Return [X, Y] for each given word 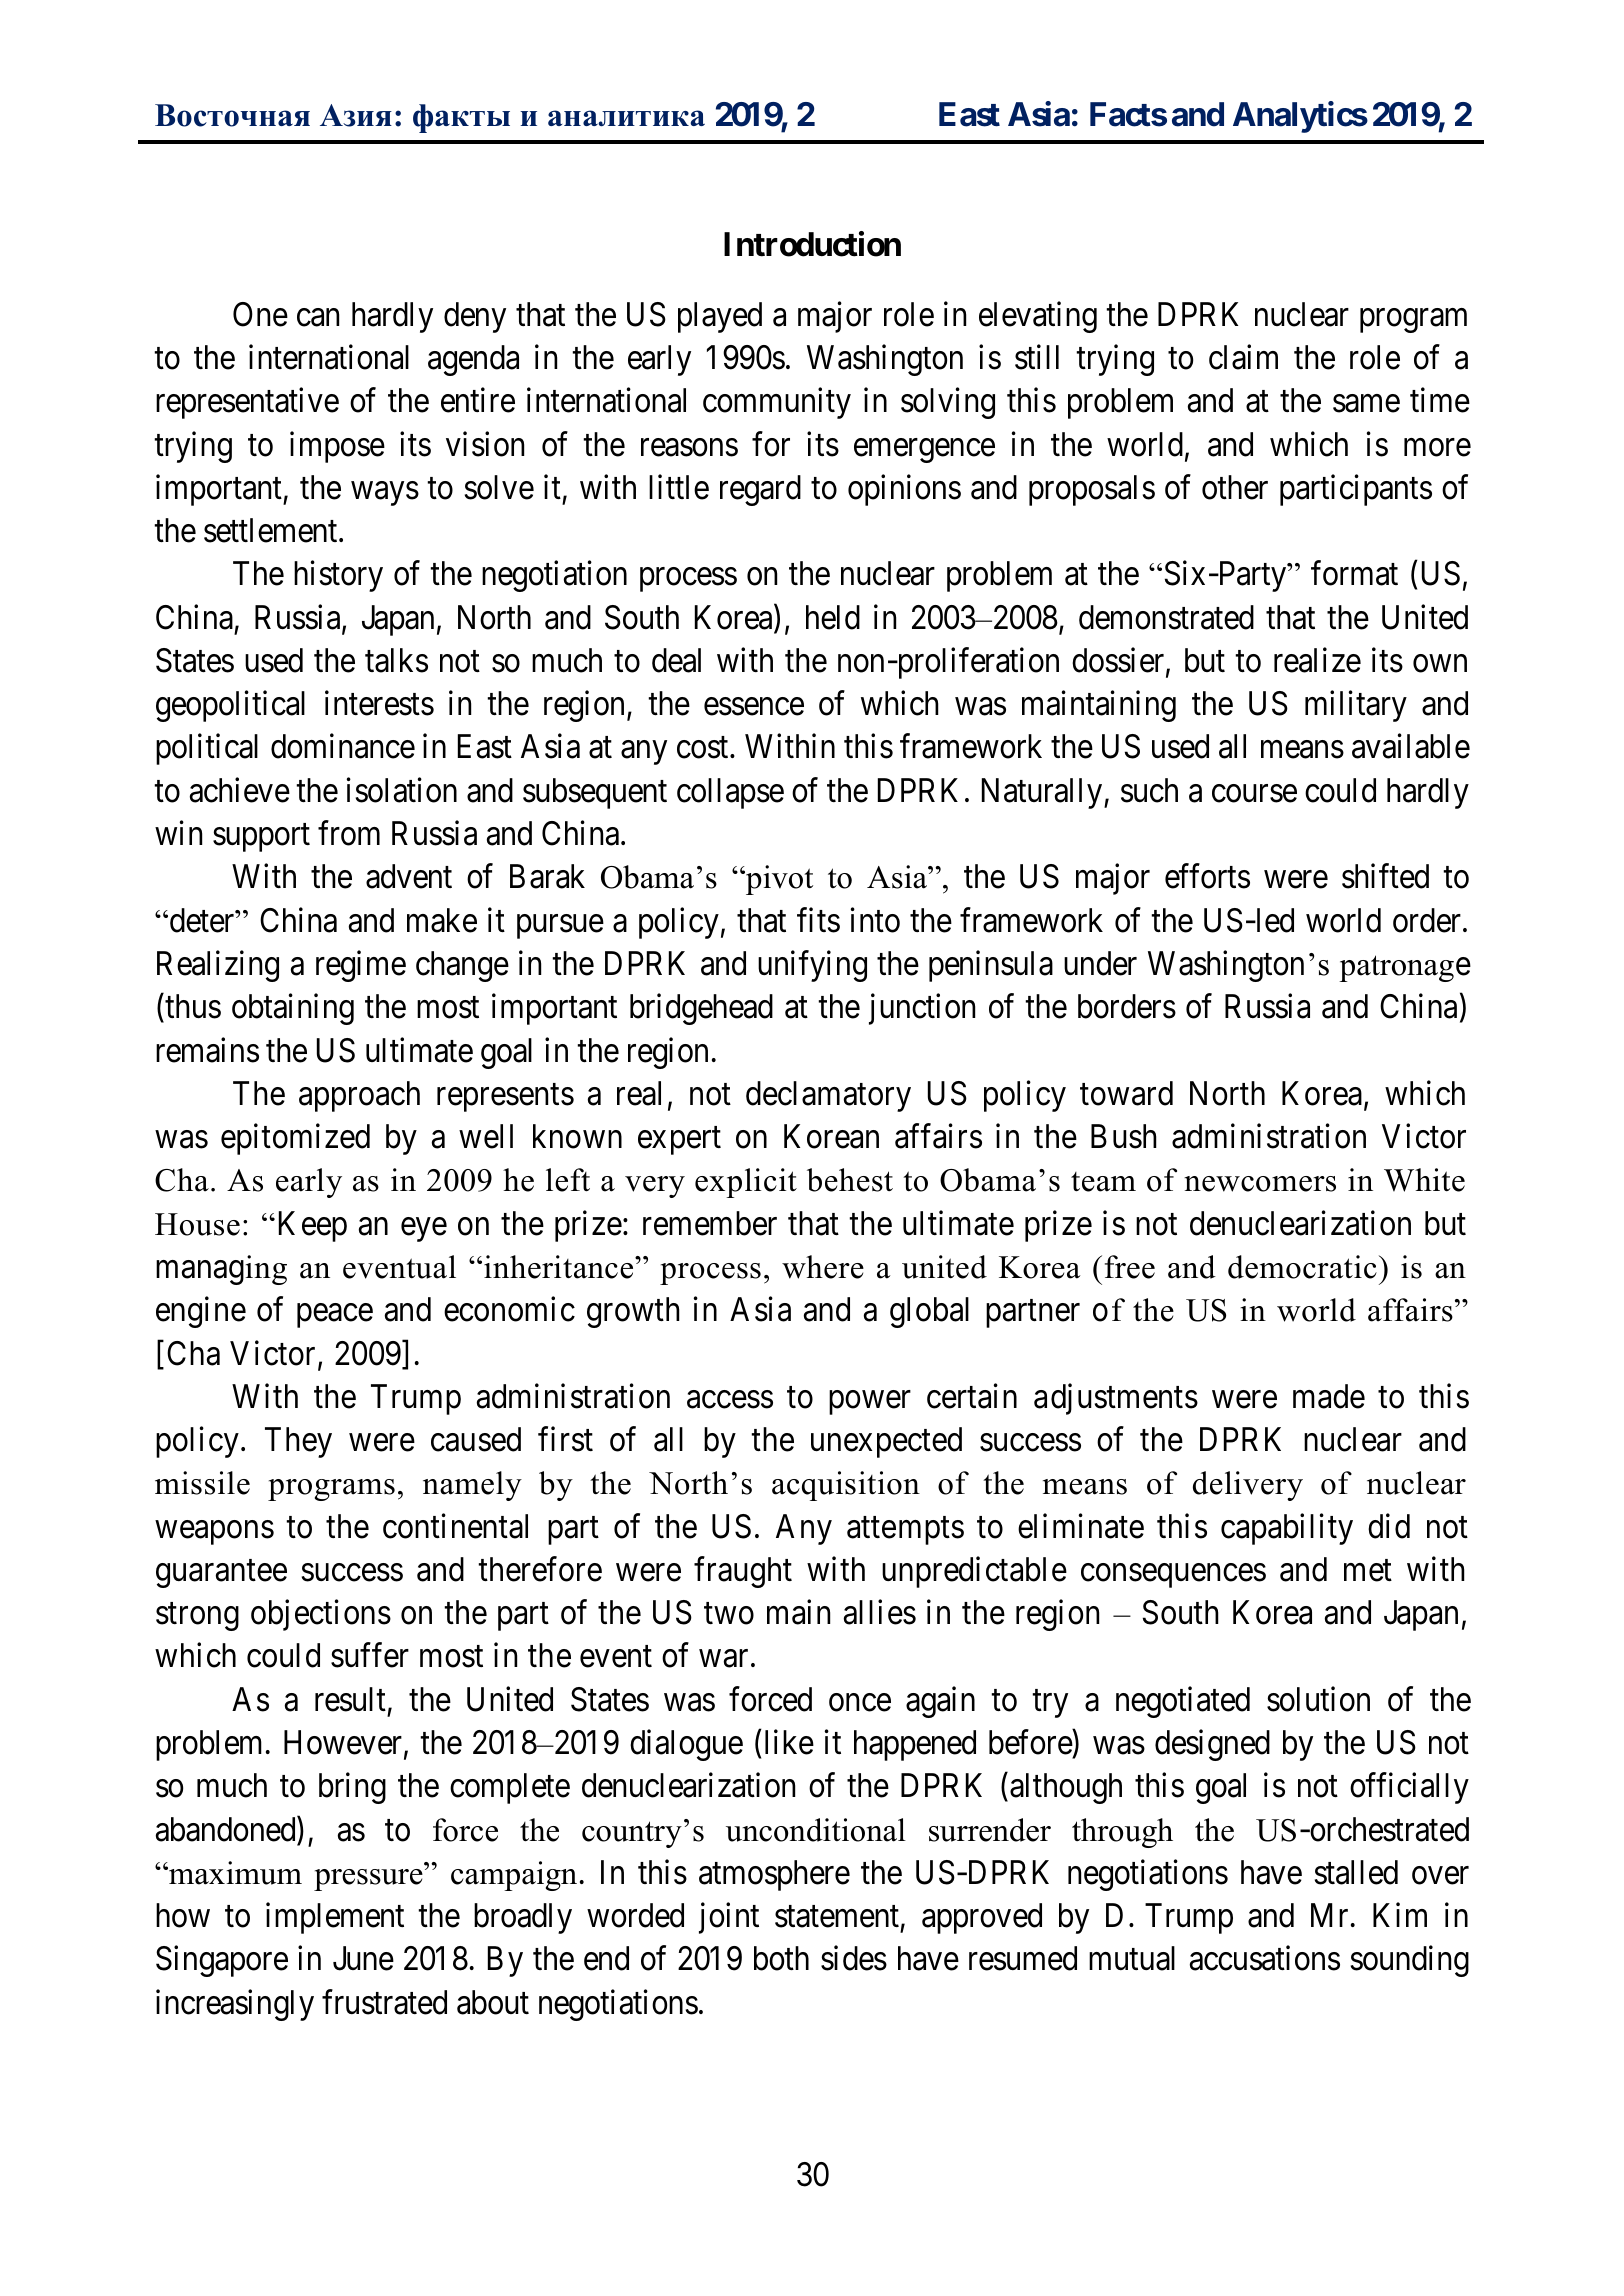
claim [1243, 357]
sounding [1410, 1961]
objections [321, 1615]
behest [850, 1180]
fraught [743, 1572]
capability [1287, 1529]
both [781, 1958]
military [1356, 706]
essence [754, 707]
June [363, 1959]
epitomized [295, 1139]
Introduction [812, 244]
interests [379, 703]
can [318, 318]
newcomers [1260, 1184]
